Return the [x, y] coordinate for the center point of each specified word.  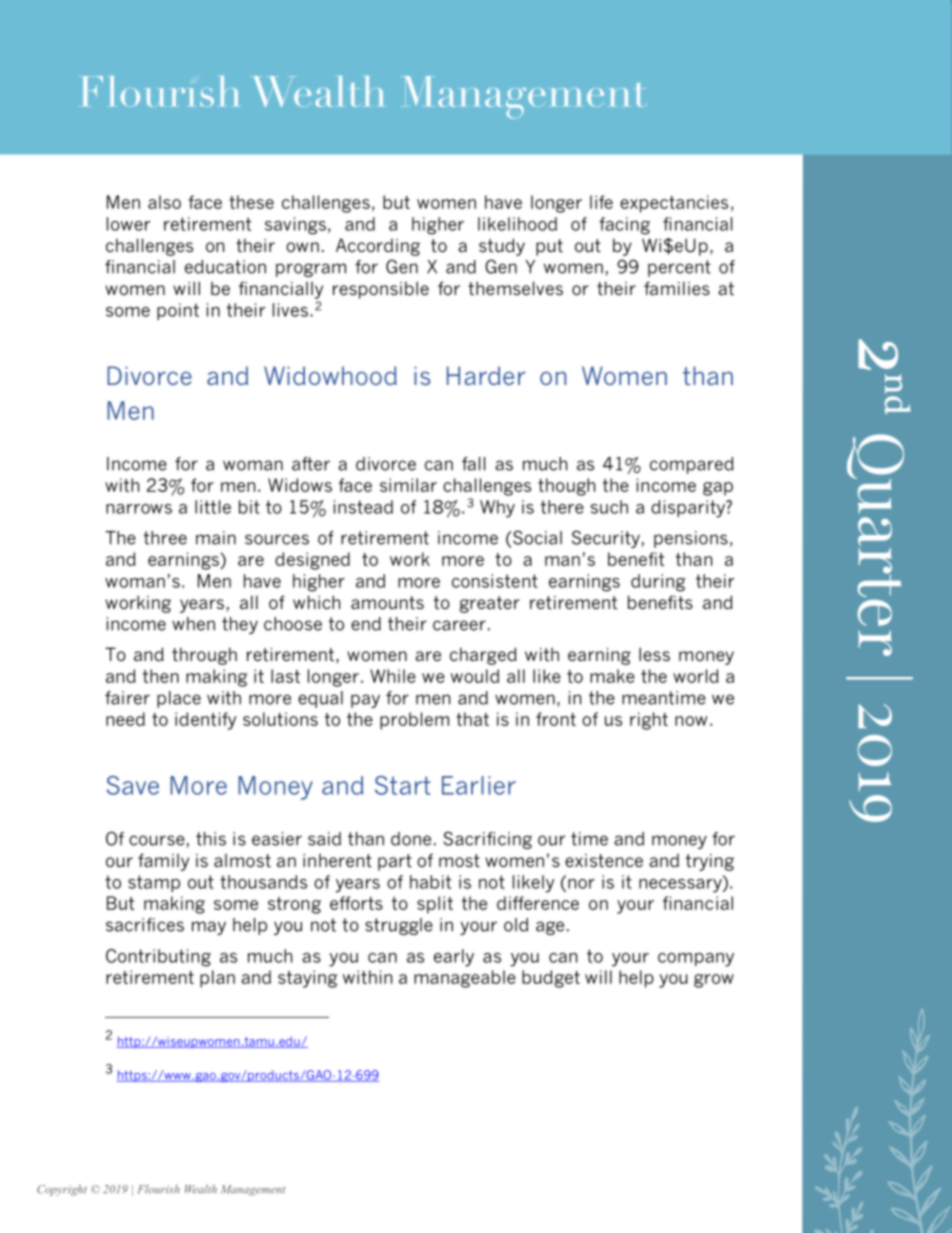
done [411, 839]
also [164, 202]
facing [624, 226]
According [378, 247]
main [216, 538]
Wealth [201, 1189]
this [211, 839]
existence [604, 861]
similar [408, 485]
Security [606, 539]
